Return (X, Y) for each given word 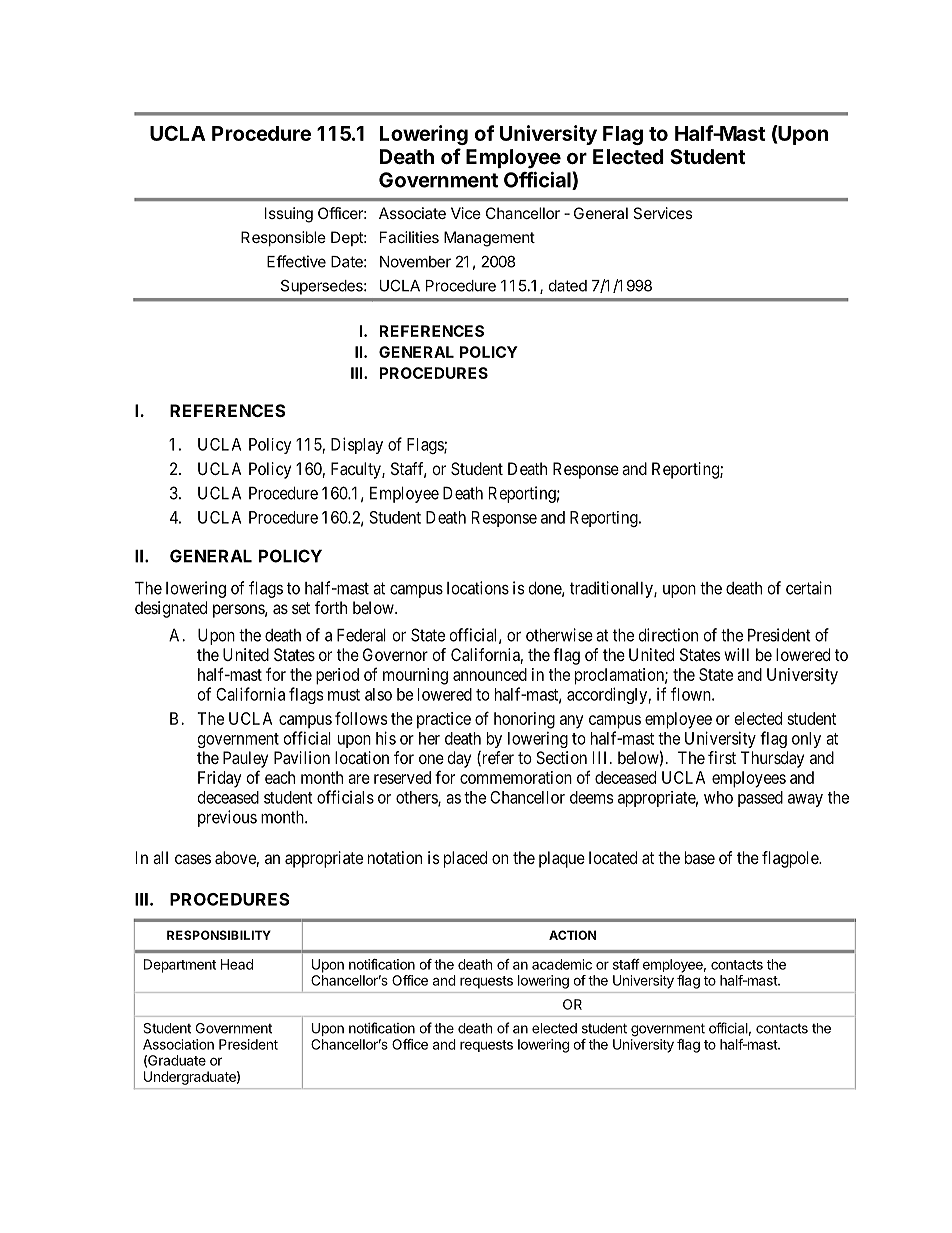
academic (562, 964)
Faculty (357, 470)
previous (227, 818)
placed (465, 859)
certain (809, 588)
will (736, 654)
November (415, 262)
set (301, 608)
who (718, 797)
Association (178, 1044)
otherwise (559, 635)
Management (489, 239)
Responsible (283, 238)
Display (357, 445)
